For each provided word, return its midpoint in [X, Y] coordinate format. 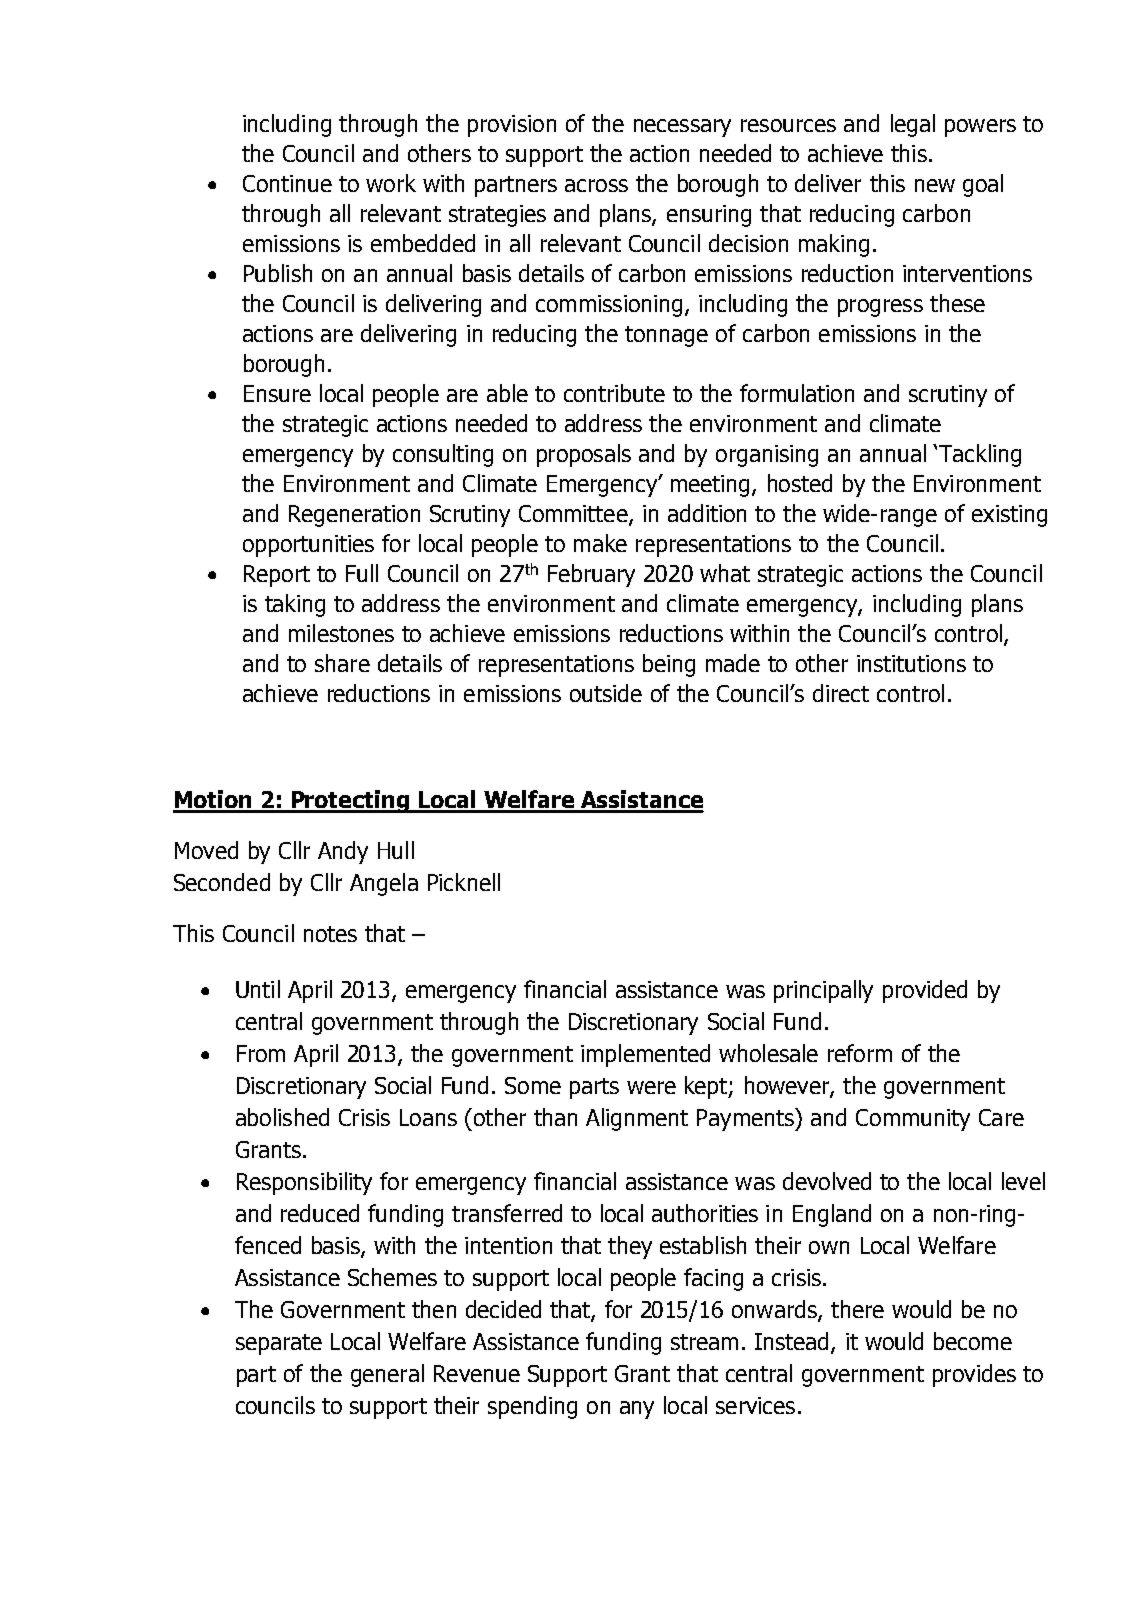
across [596, 185]
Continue [287, 183]
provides [974, 1375]
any [637, 1410]
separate [279, 1344]
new [935, 185]
